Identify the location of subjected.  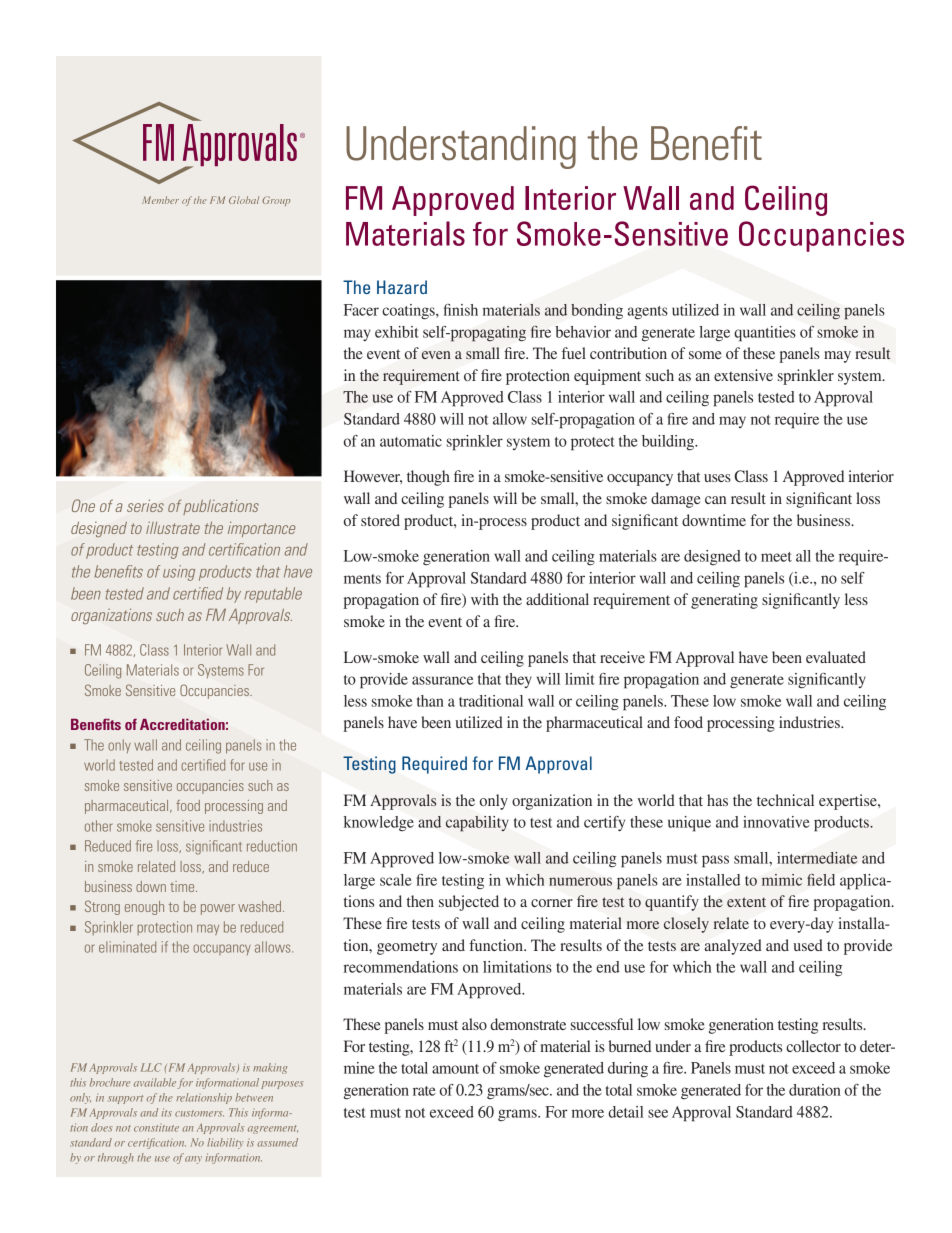
(469, 903).
